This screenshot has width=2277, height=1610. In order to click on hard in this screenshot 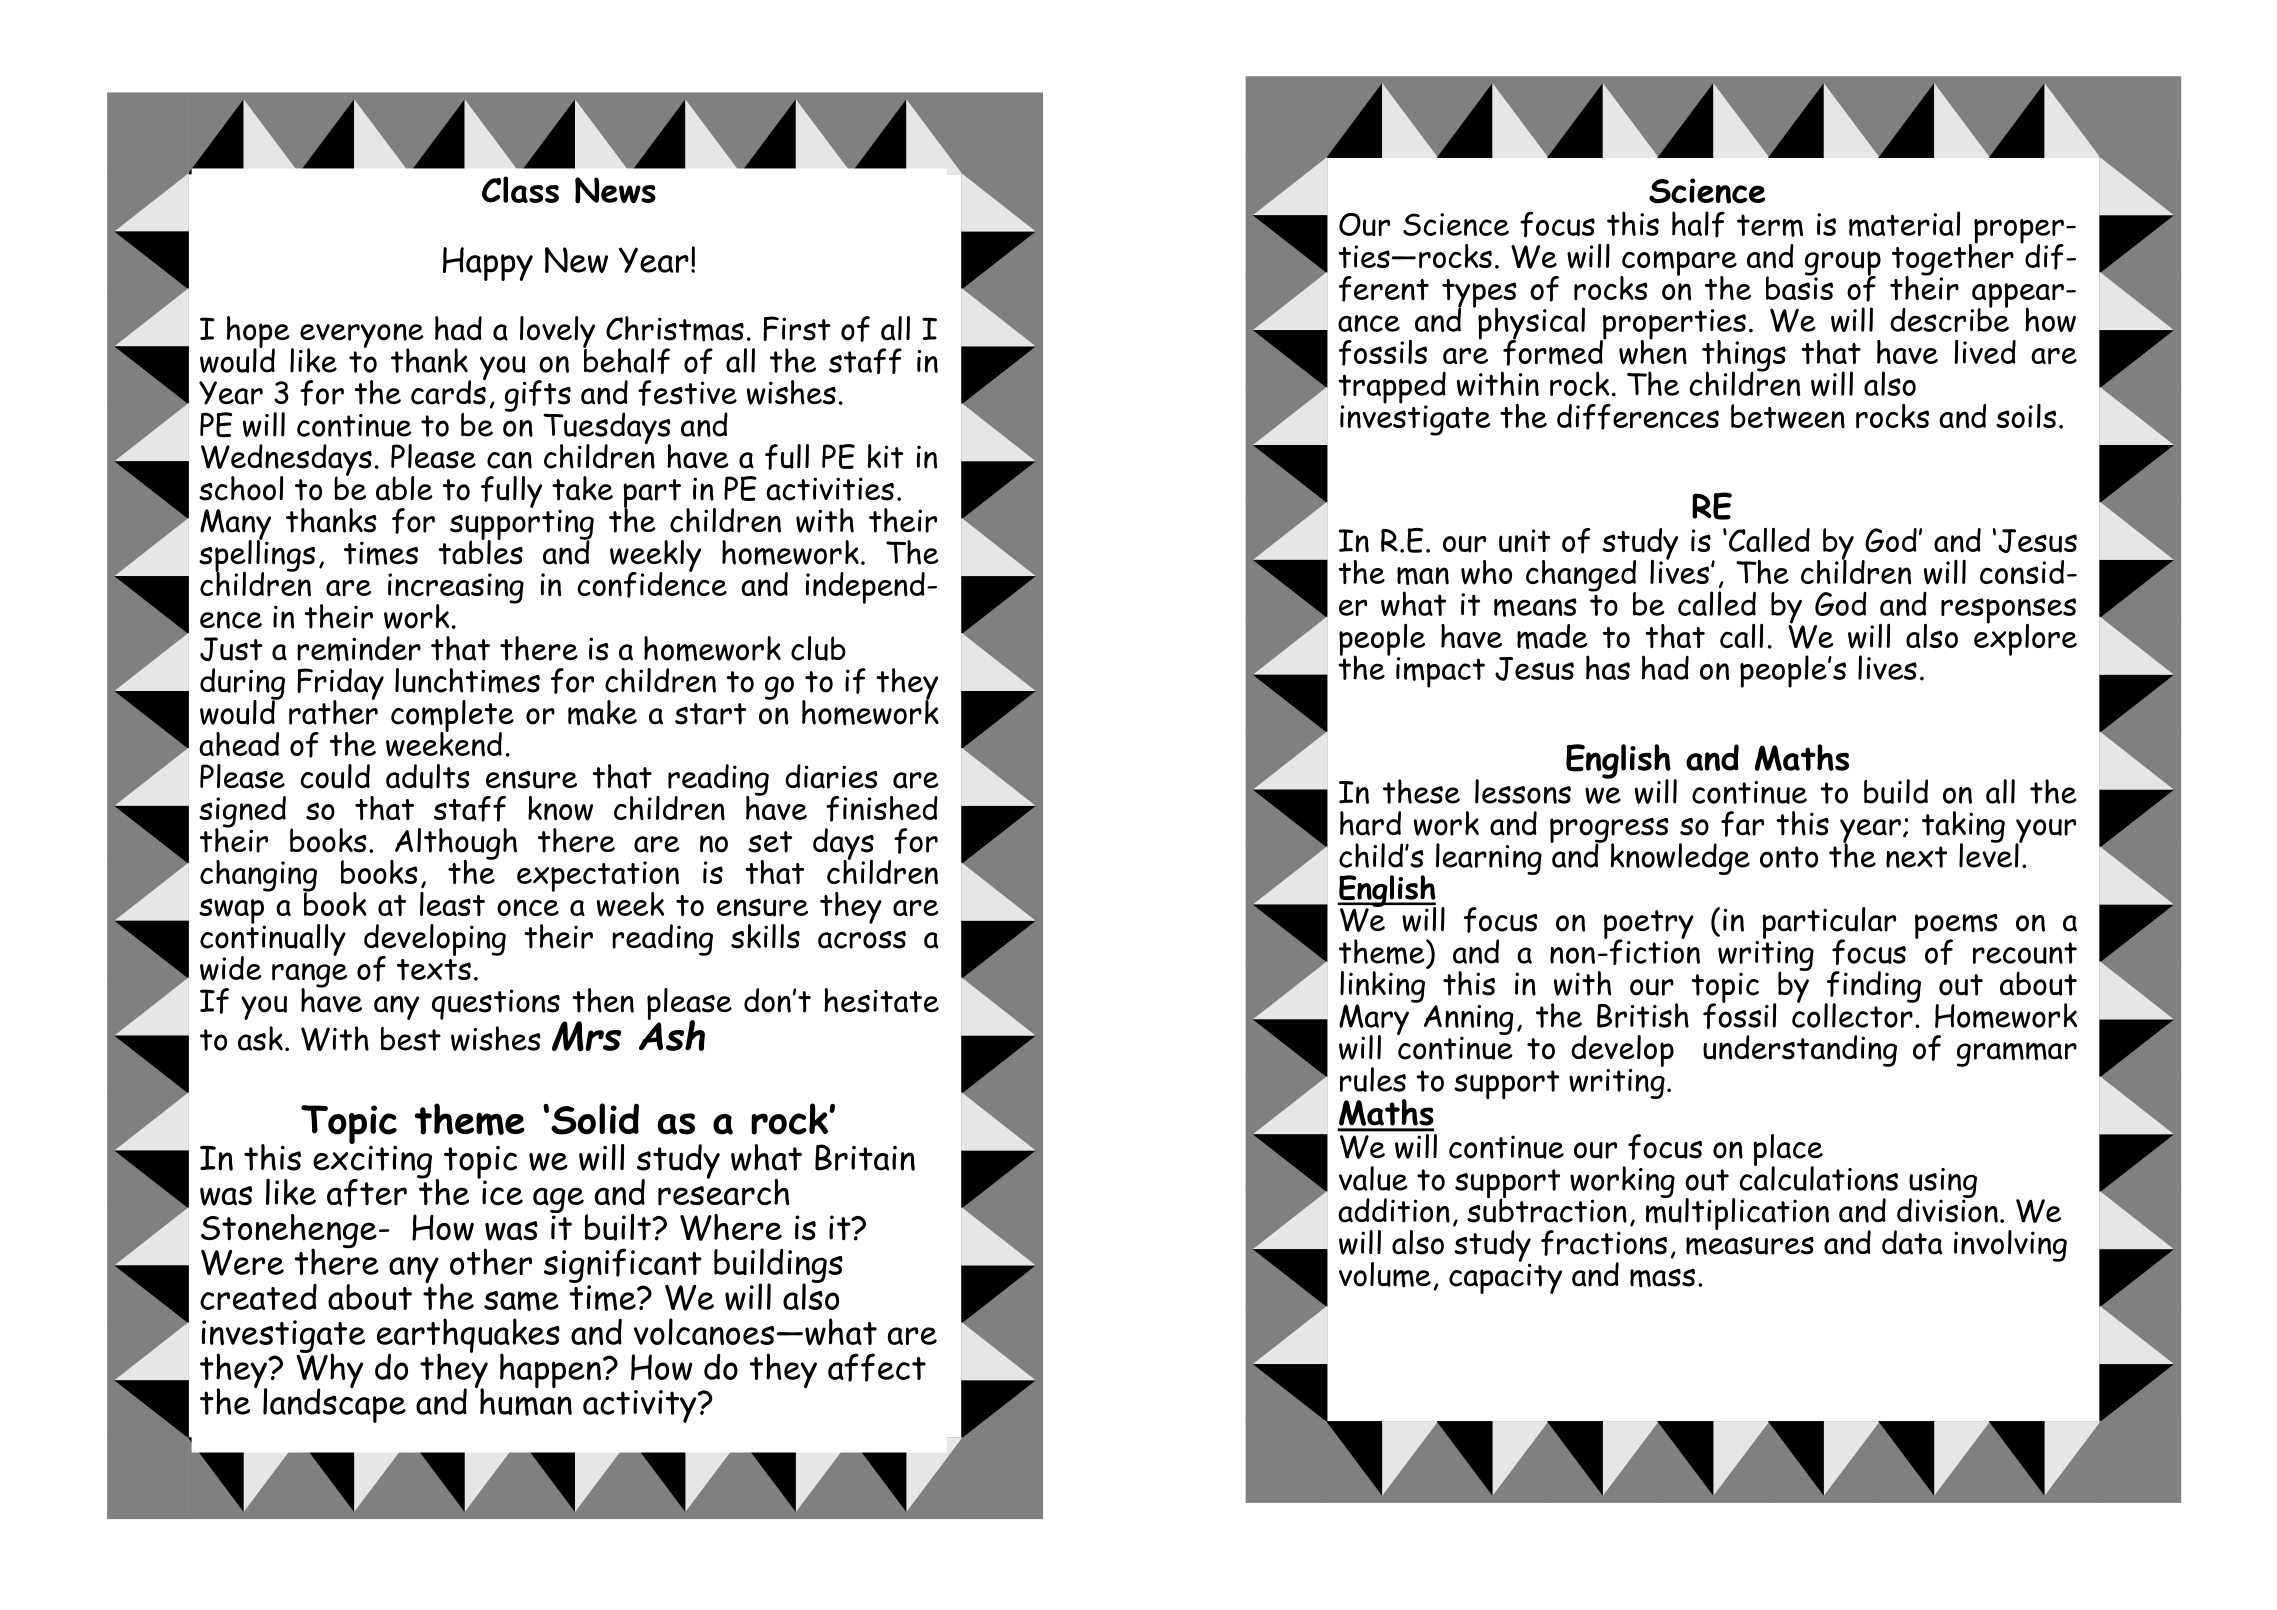, I will do `click(1370, 823)`.
